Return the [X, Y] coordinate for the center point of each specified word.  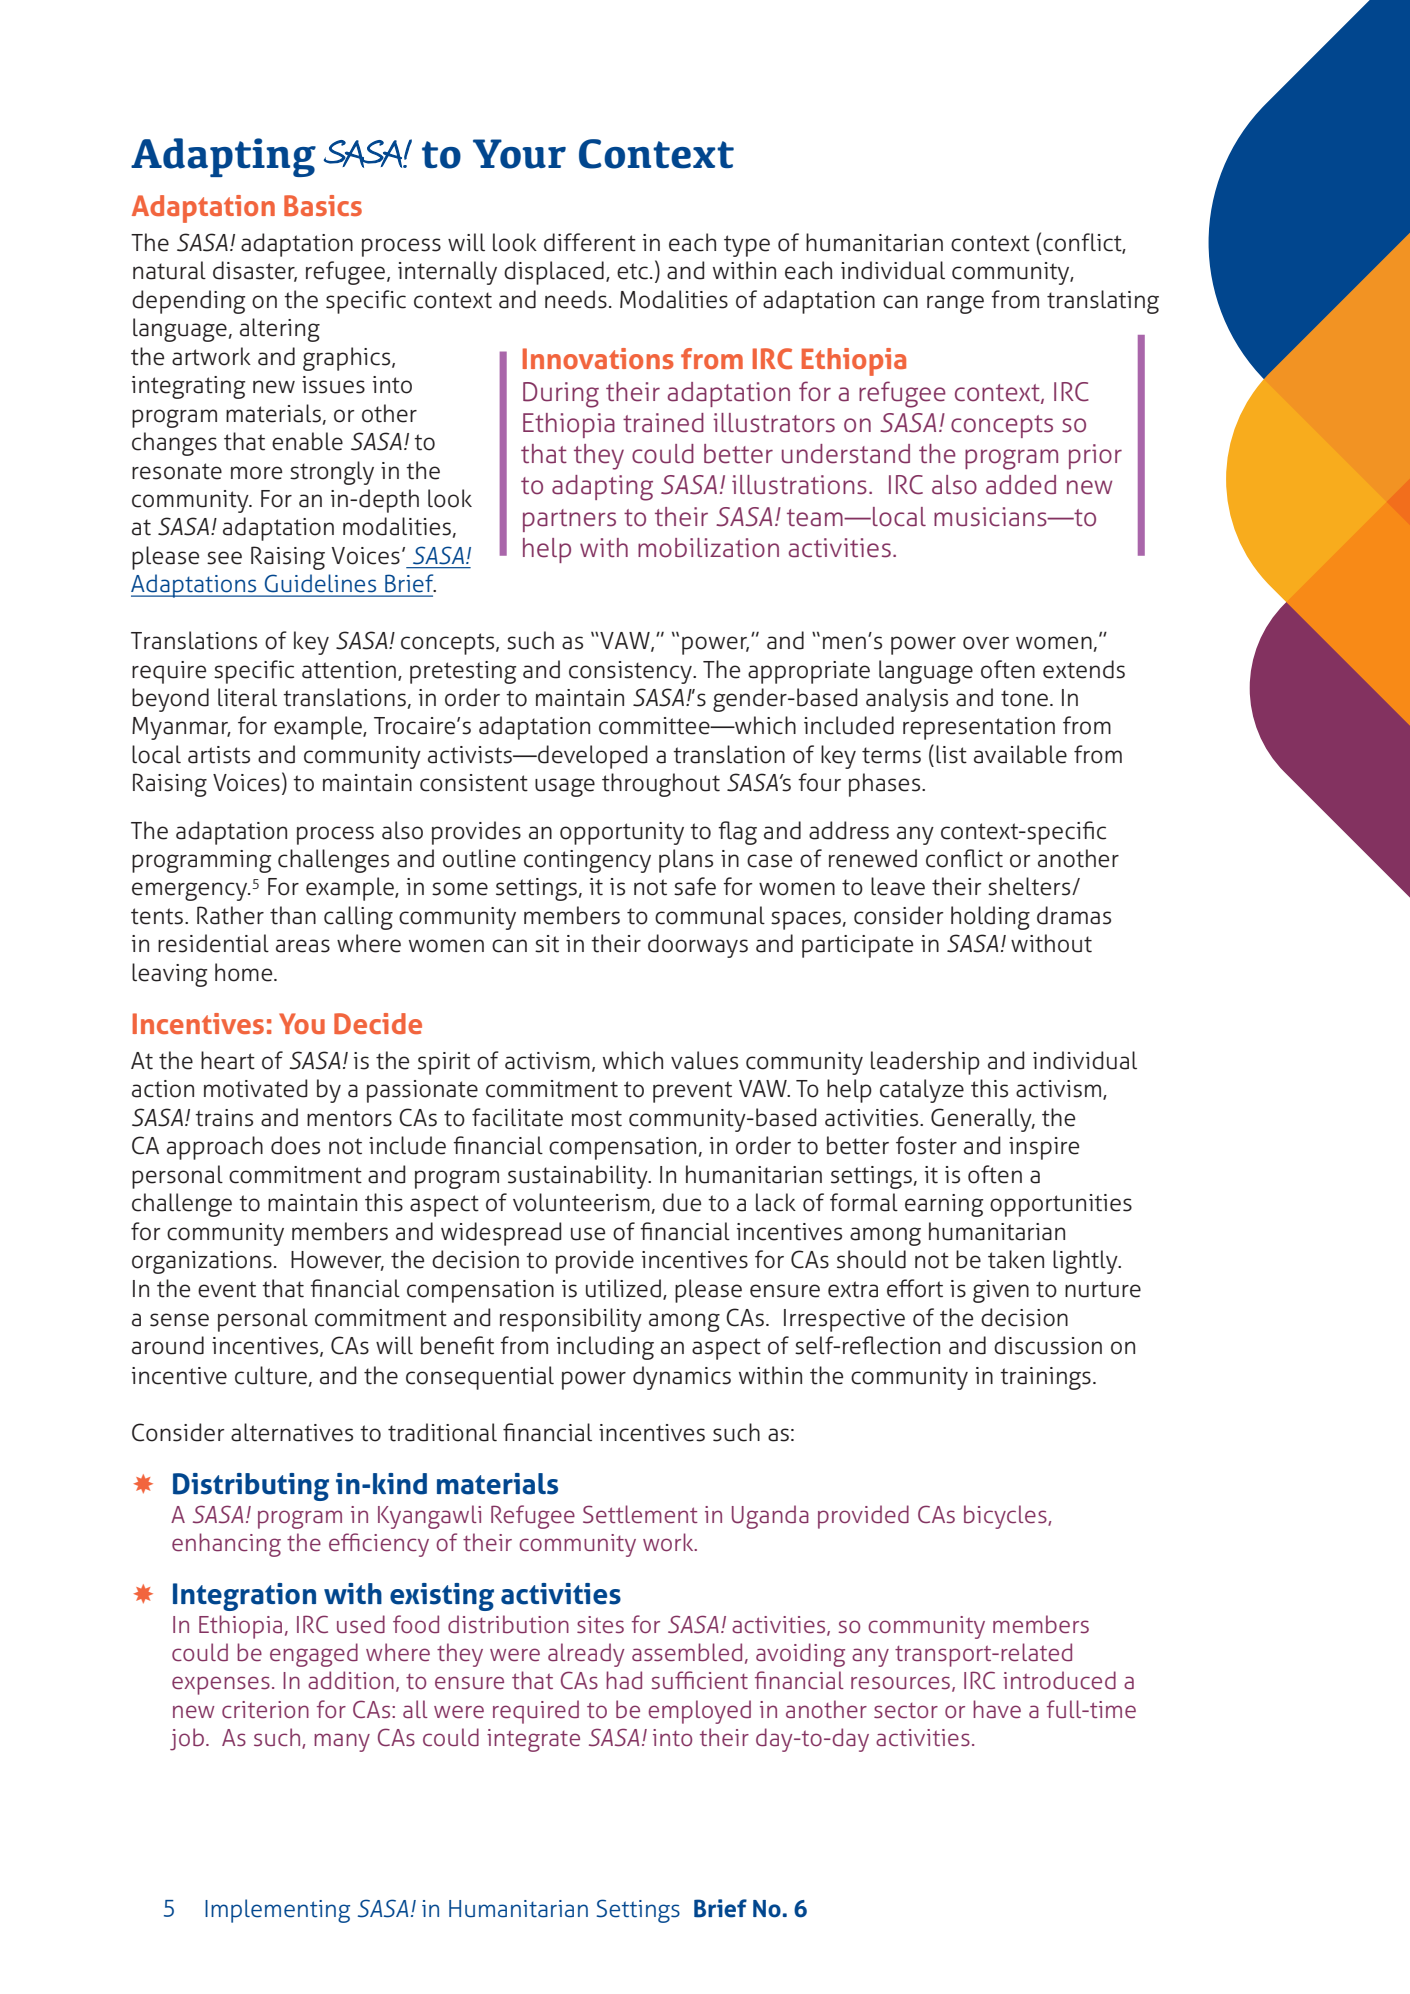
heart [228, 1060]
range [955, 304]
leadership [925, 1063]
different [590, 242]
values [704, 1060]
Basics [323, 205]
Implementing [277, 1911]
